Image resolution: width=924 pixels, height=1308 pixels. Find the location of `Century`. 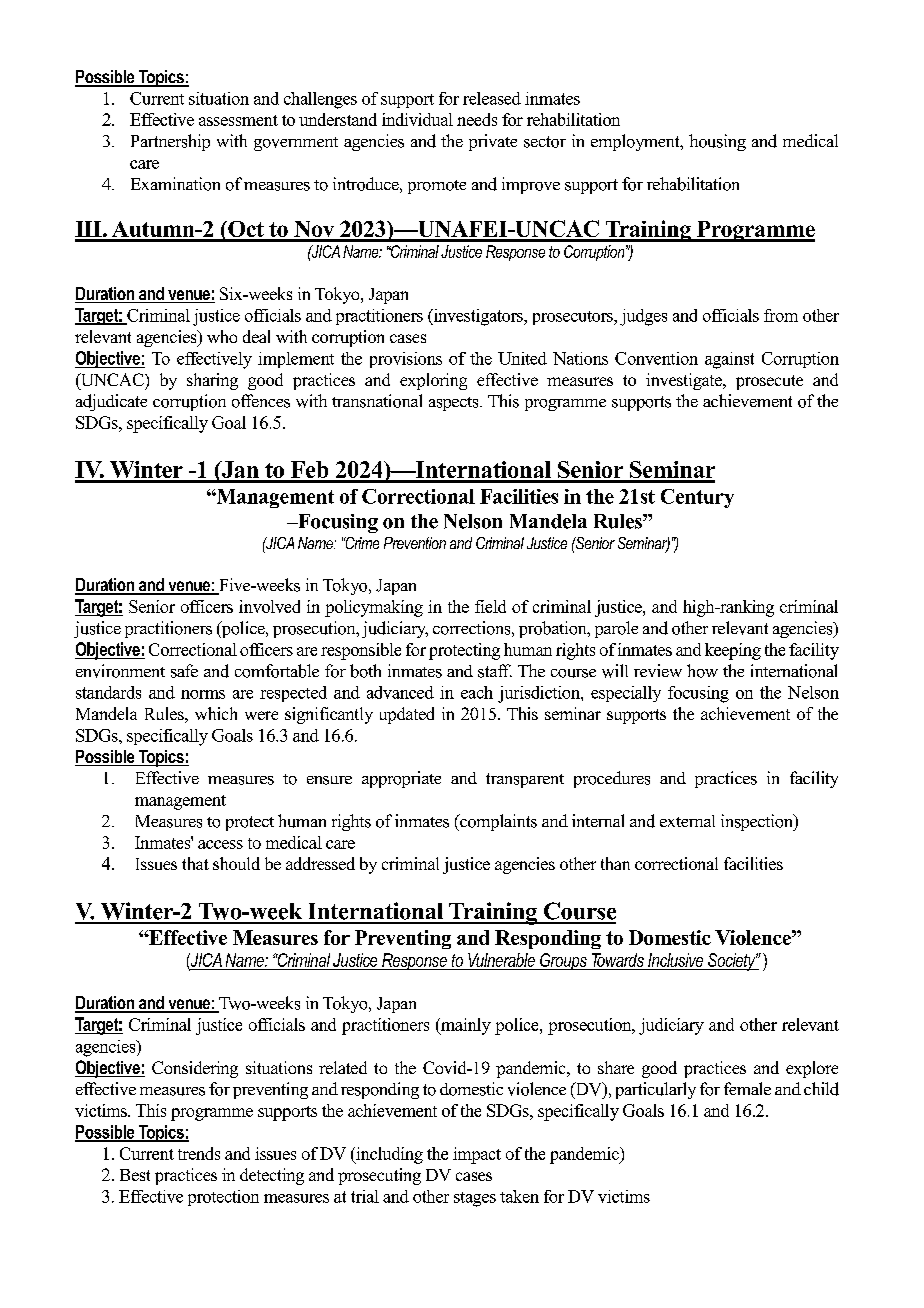

Century is located at coordinates (697, 498).
